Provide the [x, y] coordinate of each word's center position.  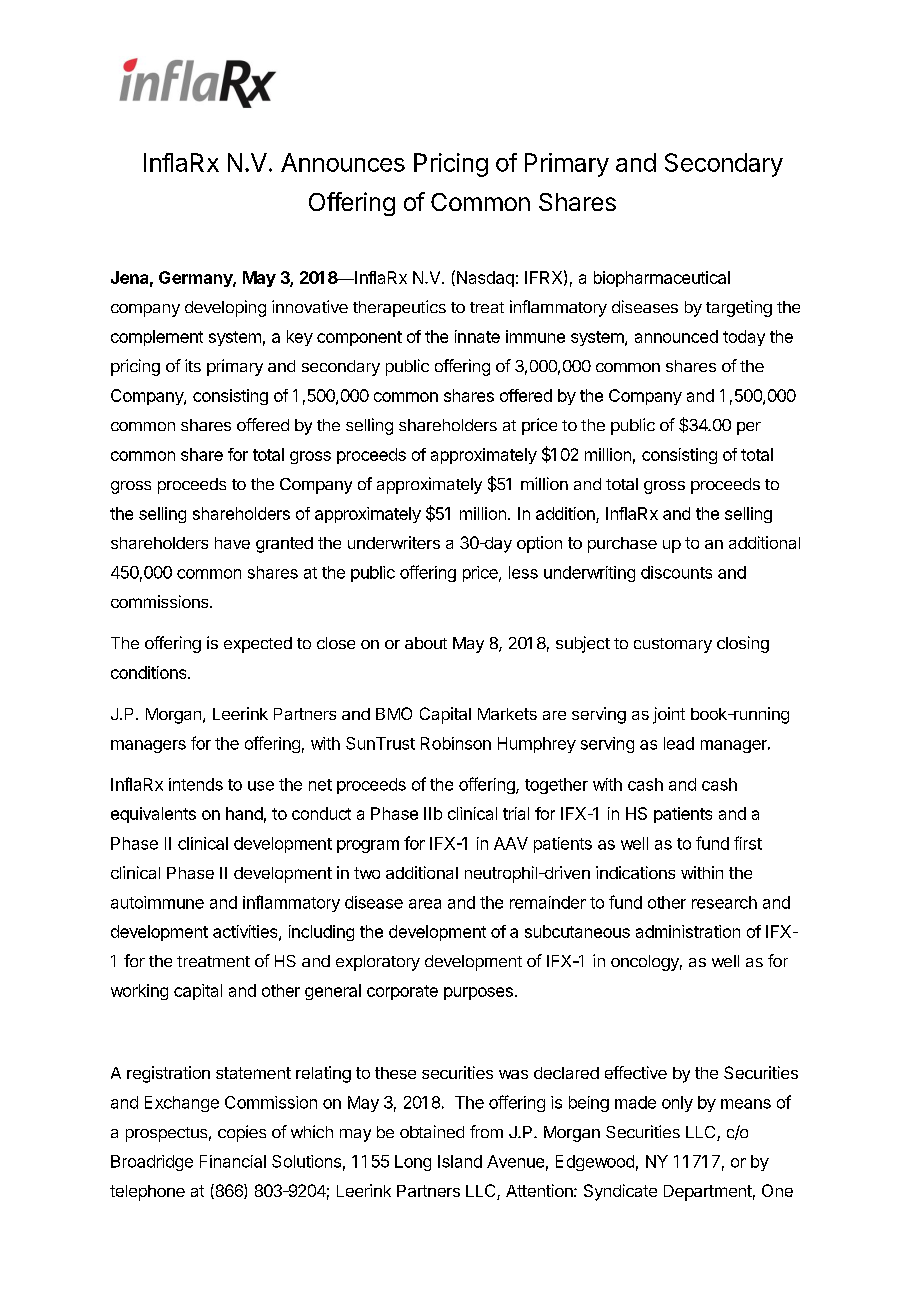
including [321, 933]
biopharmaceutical [662, 279]
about [426, 643]
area [425, 904]
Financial [233, 1161]
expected [258, 645]
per [749, 428]
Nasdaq [484, 278]
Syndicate [620, 1192]
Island [460, 1161]
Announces [343, 162]
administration [688, 931]
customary [673, 645]
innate [477, 336]
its [193, 365]
